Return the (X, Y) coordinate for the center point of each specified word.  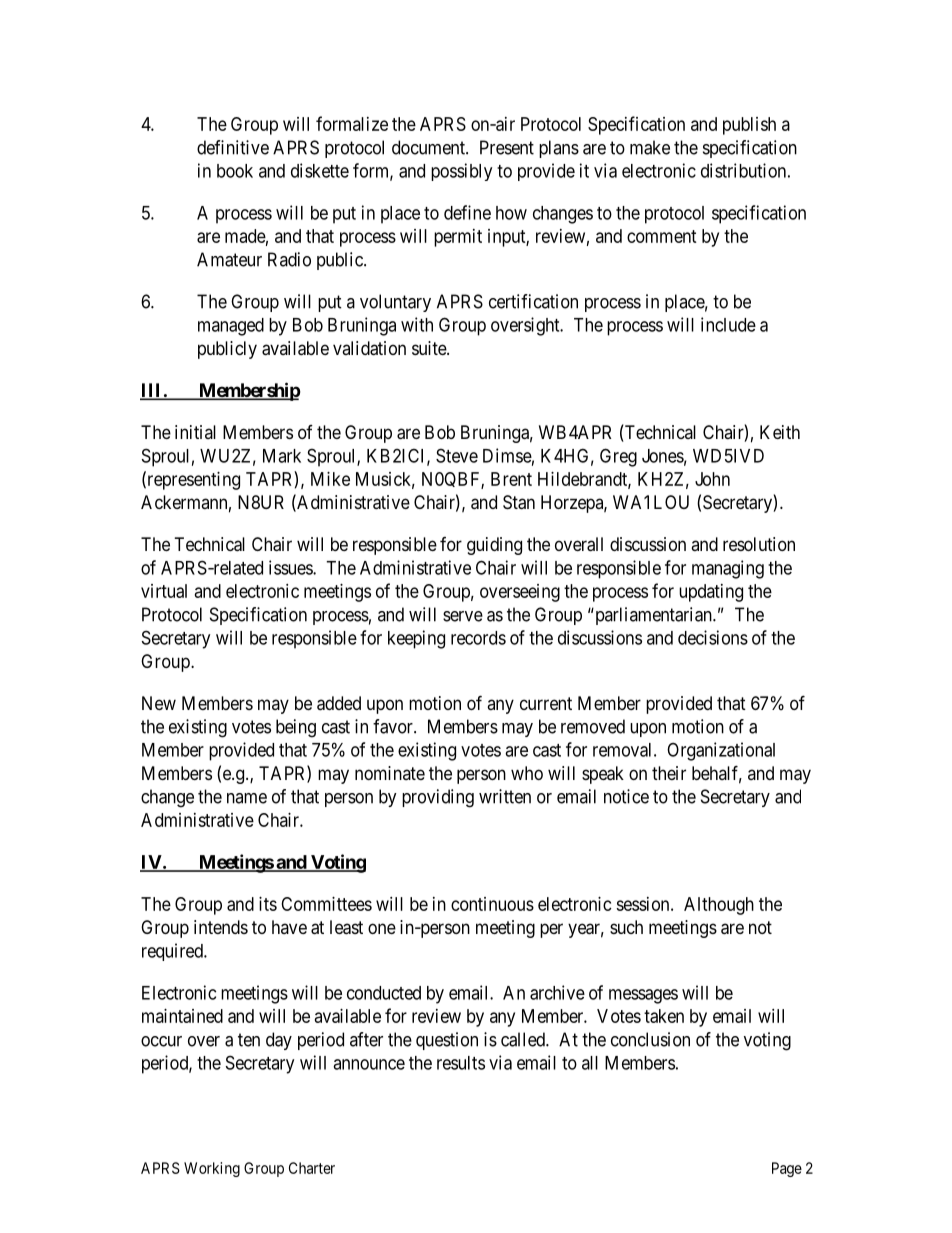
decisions (713, 637)
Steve (457, 455)
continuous (492, 904)
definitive (233, 147)
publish (749, 126)
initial (195, 432)
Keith (780, 432)
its (268, 904)
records (478, 638)
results (461, 1063)
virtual (164, 591)
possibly (461, 172)
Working (212, 1169)
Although (719, 906)
